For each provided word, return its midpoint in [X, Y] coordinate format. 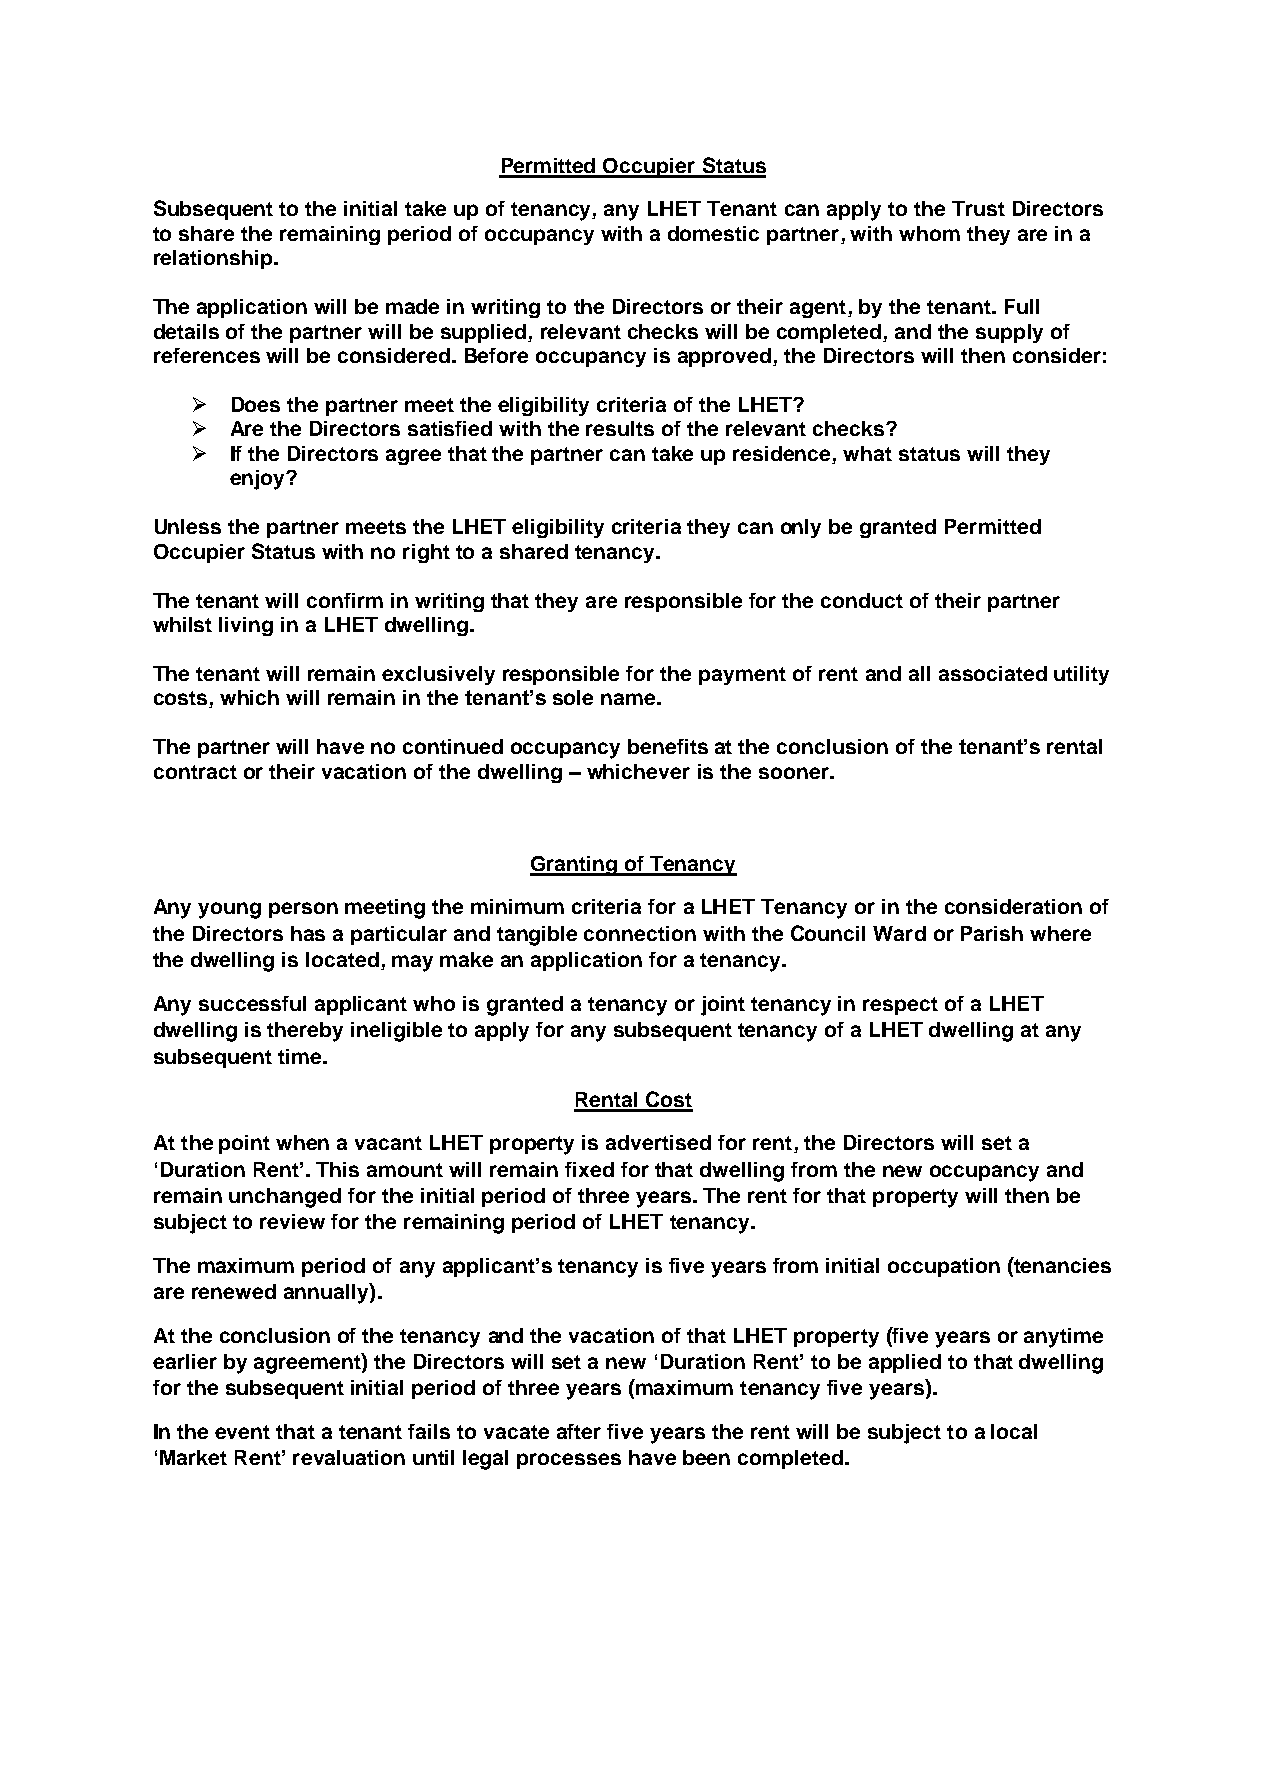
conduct [862, 600]
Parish [992, 933]
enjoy [258, 480]
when [302, 1142]
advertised [658, 1142]
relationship [214, 259]
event [242, 1432]
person [303, 910]
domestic [713, 233]
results [620, 428]
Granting [574, 866]
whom [929, 233]
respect [900, 1006]
